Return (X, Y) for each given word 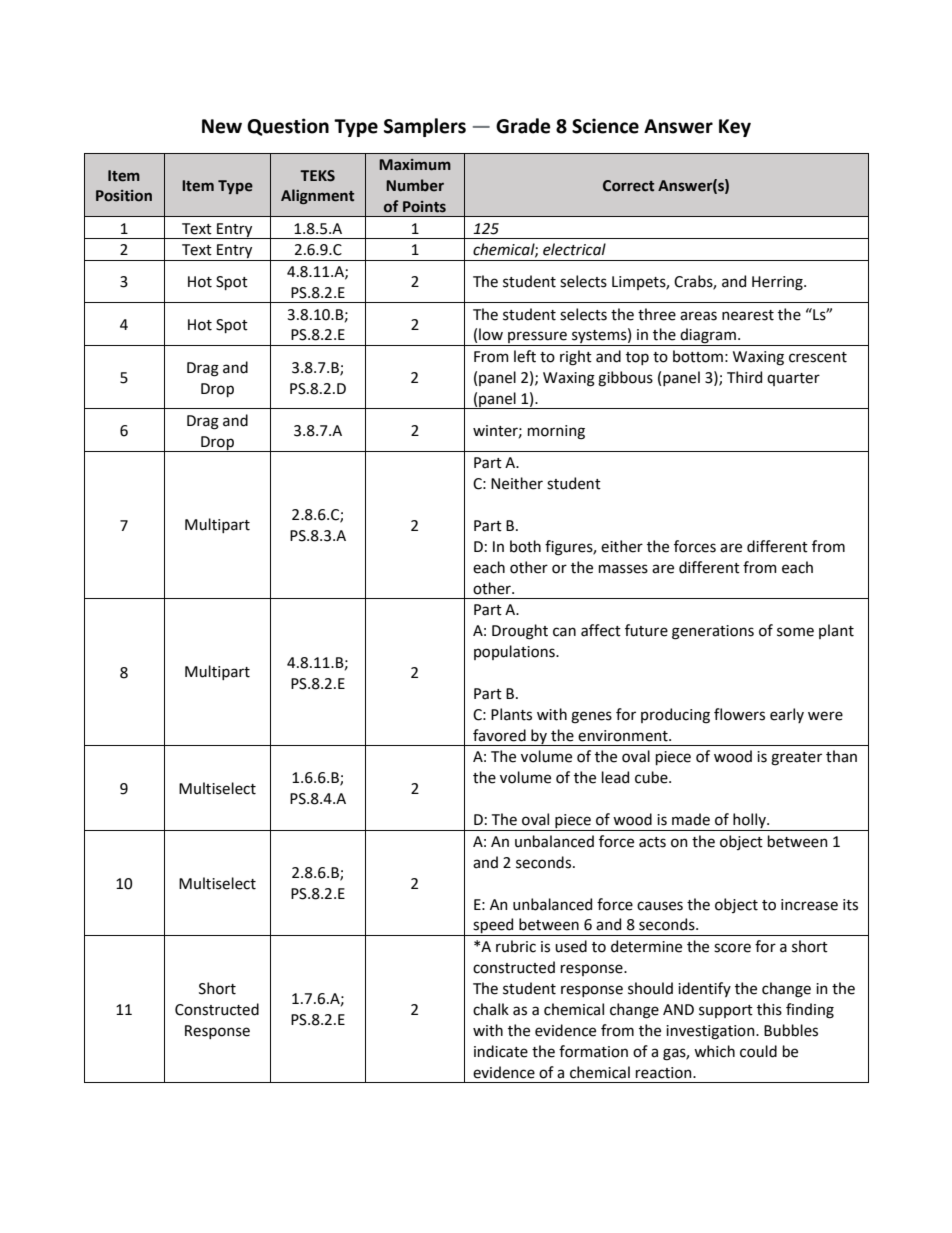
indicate (501, 1051)
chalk (491, 1009)
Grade (523, 126)
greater (796, 759)
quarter (793, 379)
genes (591, 717)
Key (735, 128)
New (222, 126)
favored (499, 735)
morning (556, 432)
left (525, 356)
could (758, 1051)
